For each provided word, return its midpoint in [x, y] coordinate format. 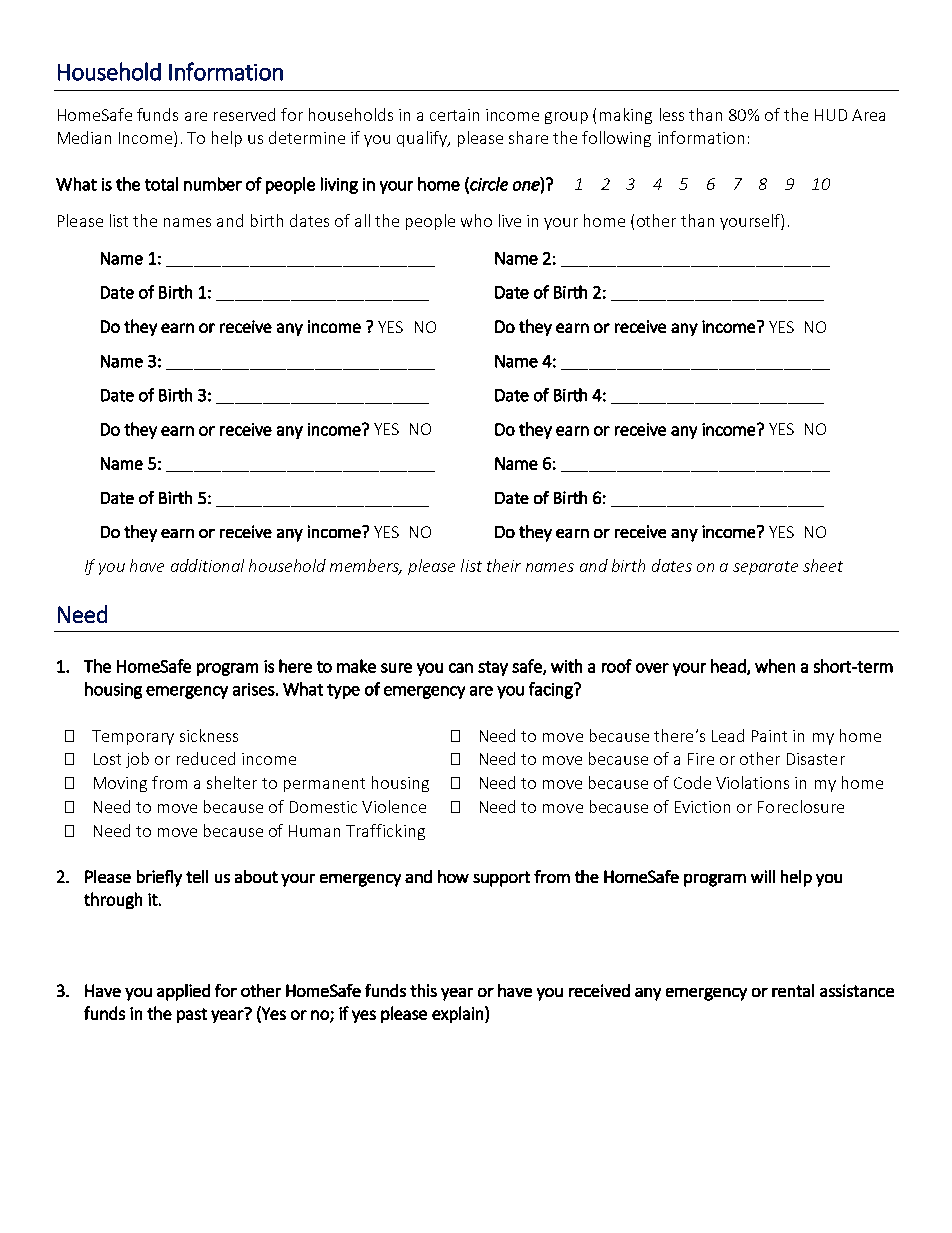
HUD [831, 115]
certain [454, 115]
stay [493, 668]
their [504, 565]
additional [207, 565]
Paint [769, 736]
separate [765, 568]
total [161, 184]
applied [183, 992]
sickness [209, 735]
